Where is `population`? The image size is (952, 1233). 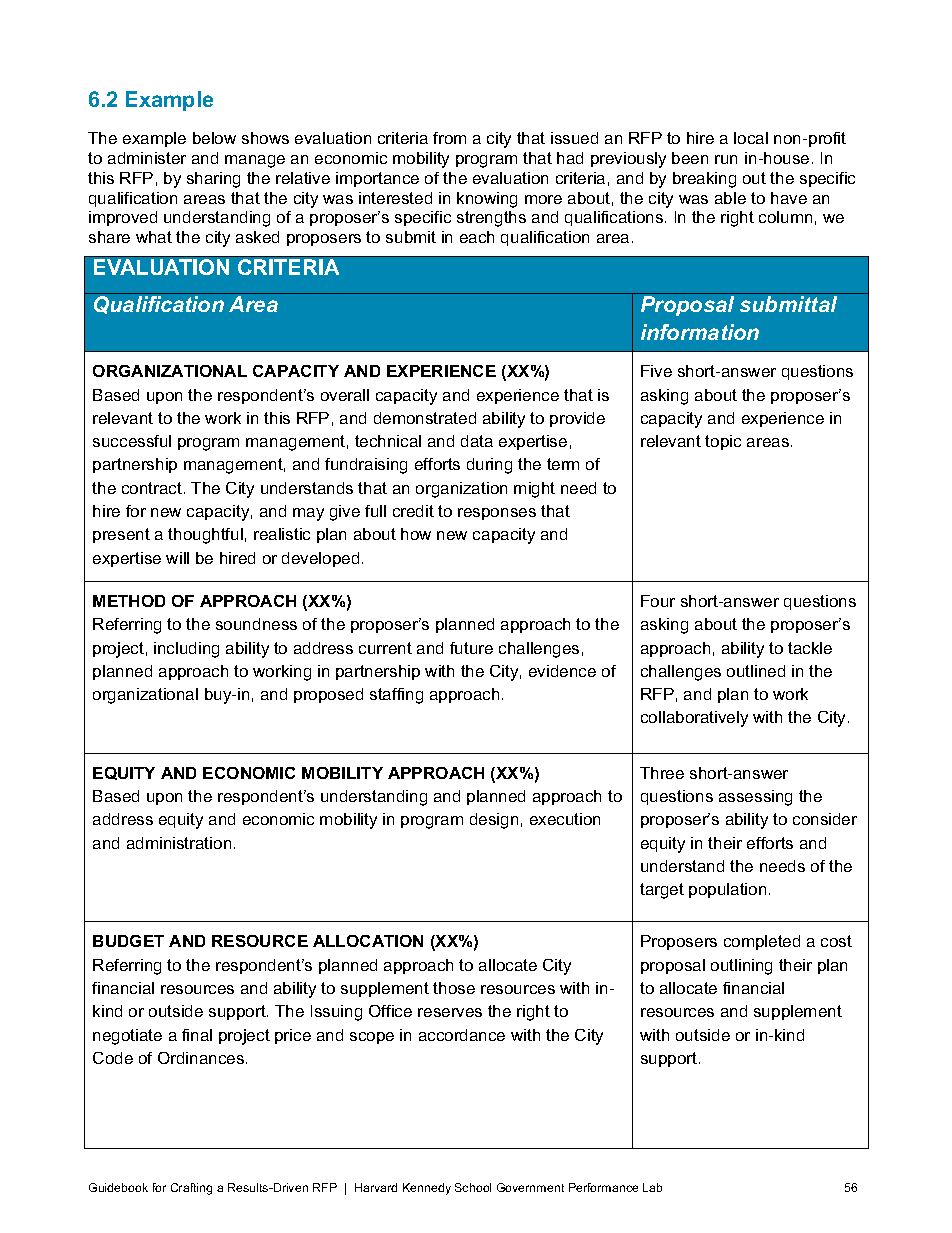
population is located at coordinates (727, 890).
